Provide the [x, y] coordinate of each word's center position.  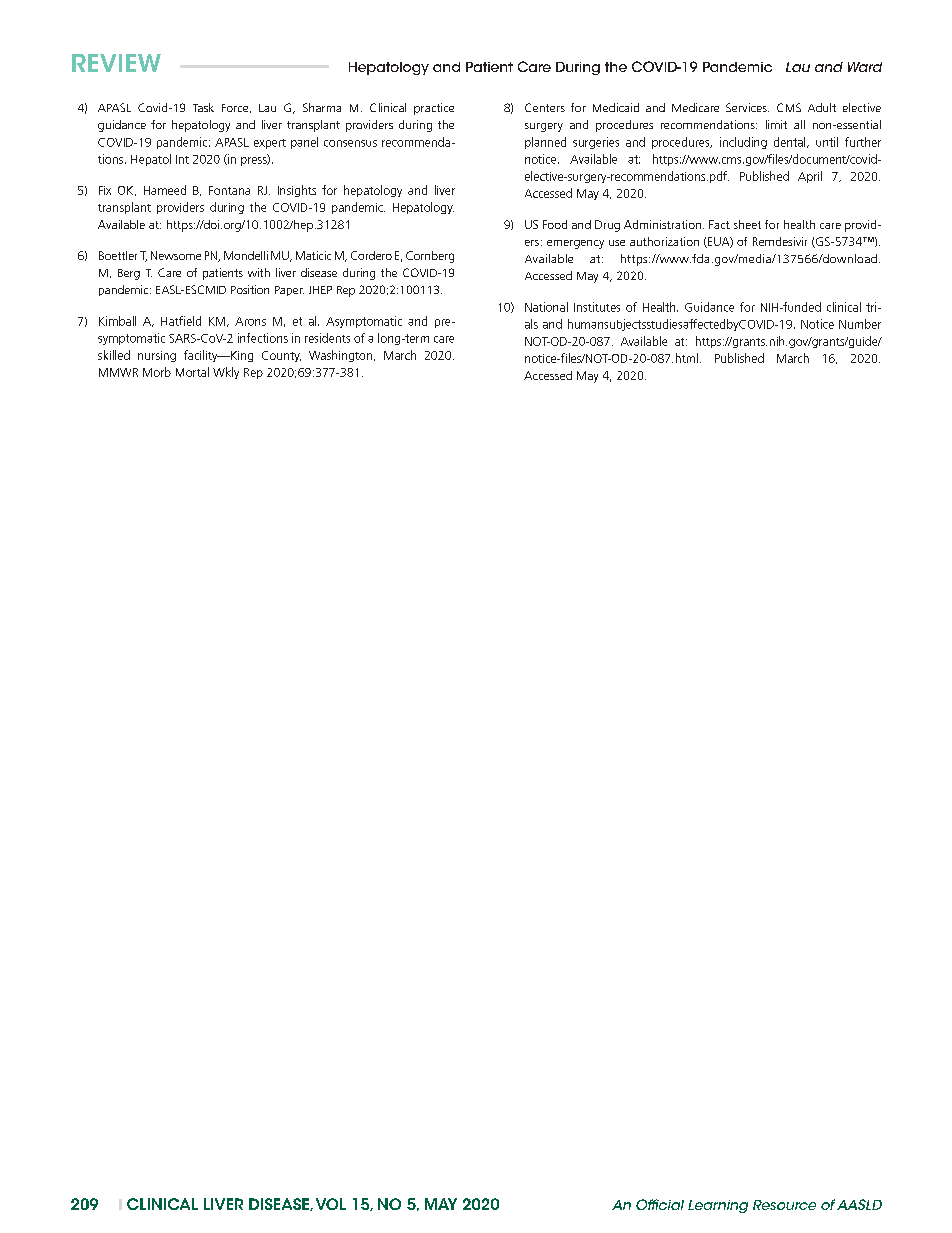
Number [860, 324]
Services [747, 107]
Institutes [597, 307]
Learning [718, 1206]
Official [660, 1204]
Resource [784, 1205]
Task [203, 107]
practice [434, 109]
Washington [340, 356]
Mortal [192, 372]
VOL [331, 1204]
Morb [157, 372]
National [546, 307]
